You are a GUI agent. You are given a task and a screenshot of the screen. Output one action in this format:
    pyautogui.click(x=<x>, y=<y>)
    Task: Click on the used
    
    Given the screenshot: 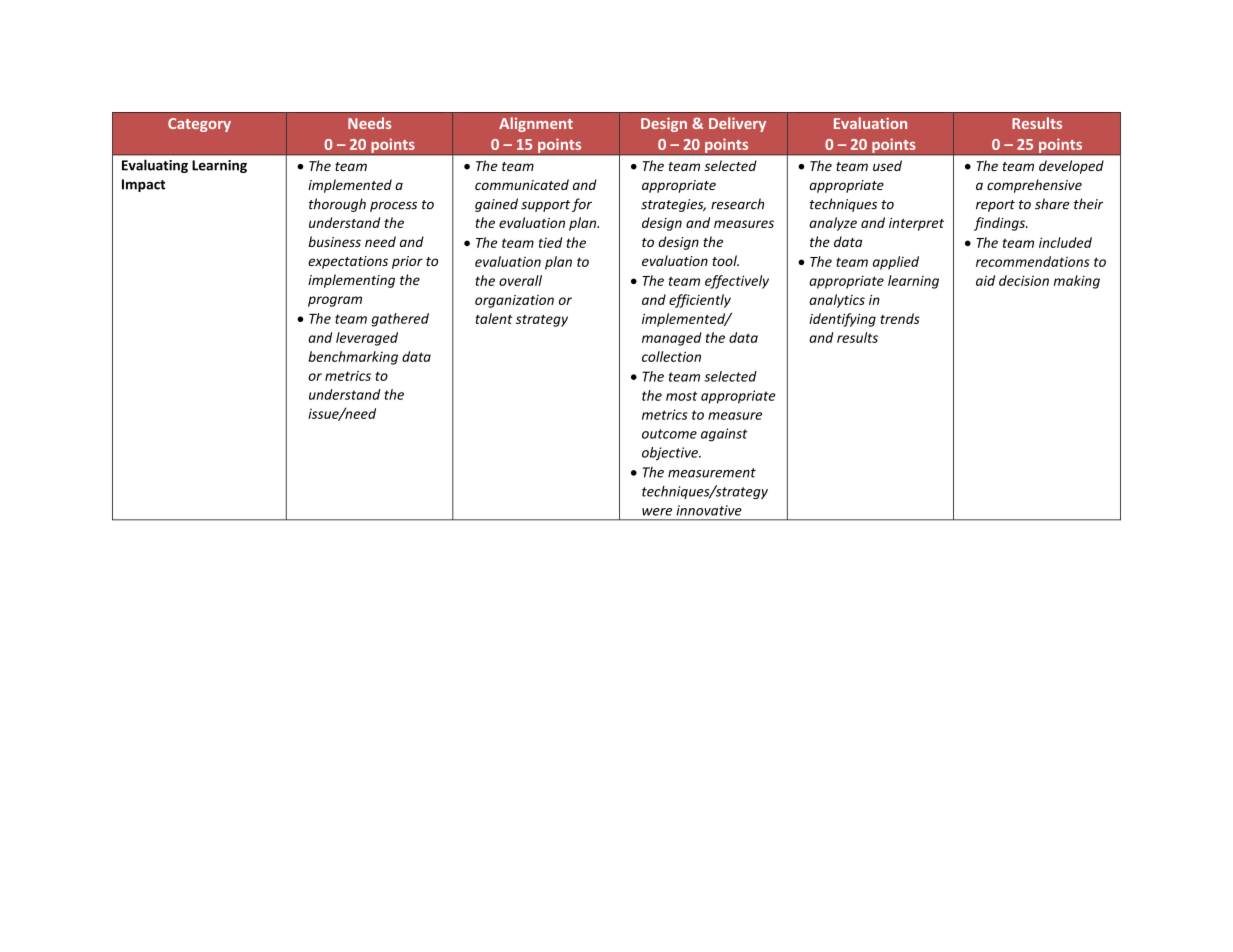 What is the action you would take?
    pyautogui.click(x=887, y=165)
